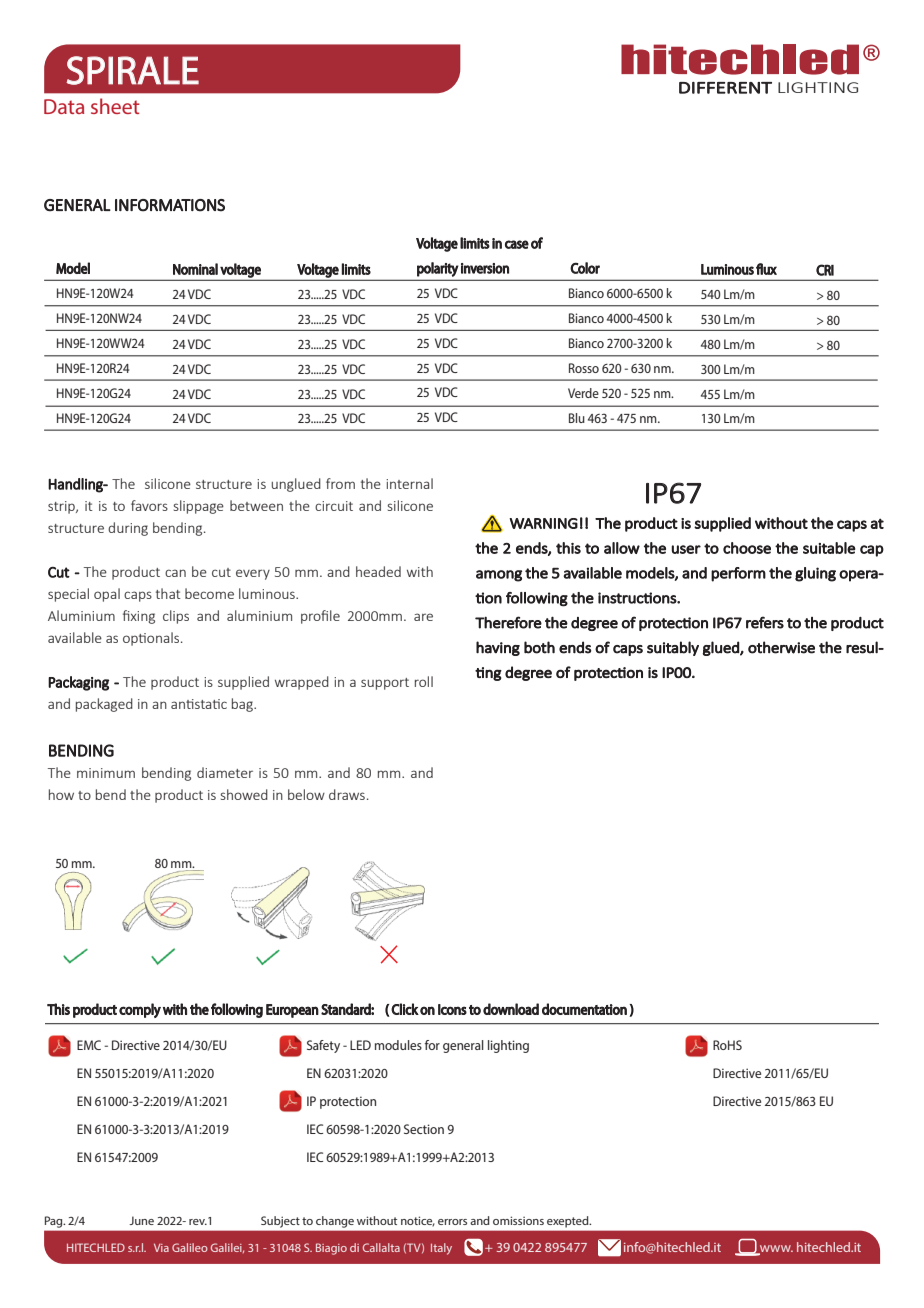  I want to click on favors, so click(149, 505).
